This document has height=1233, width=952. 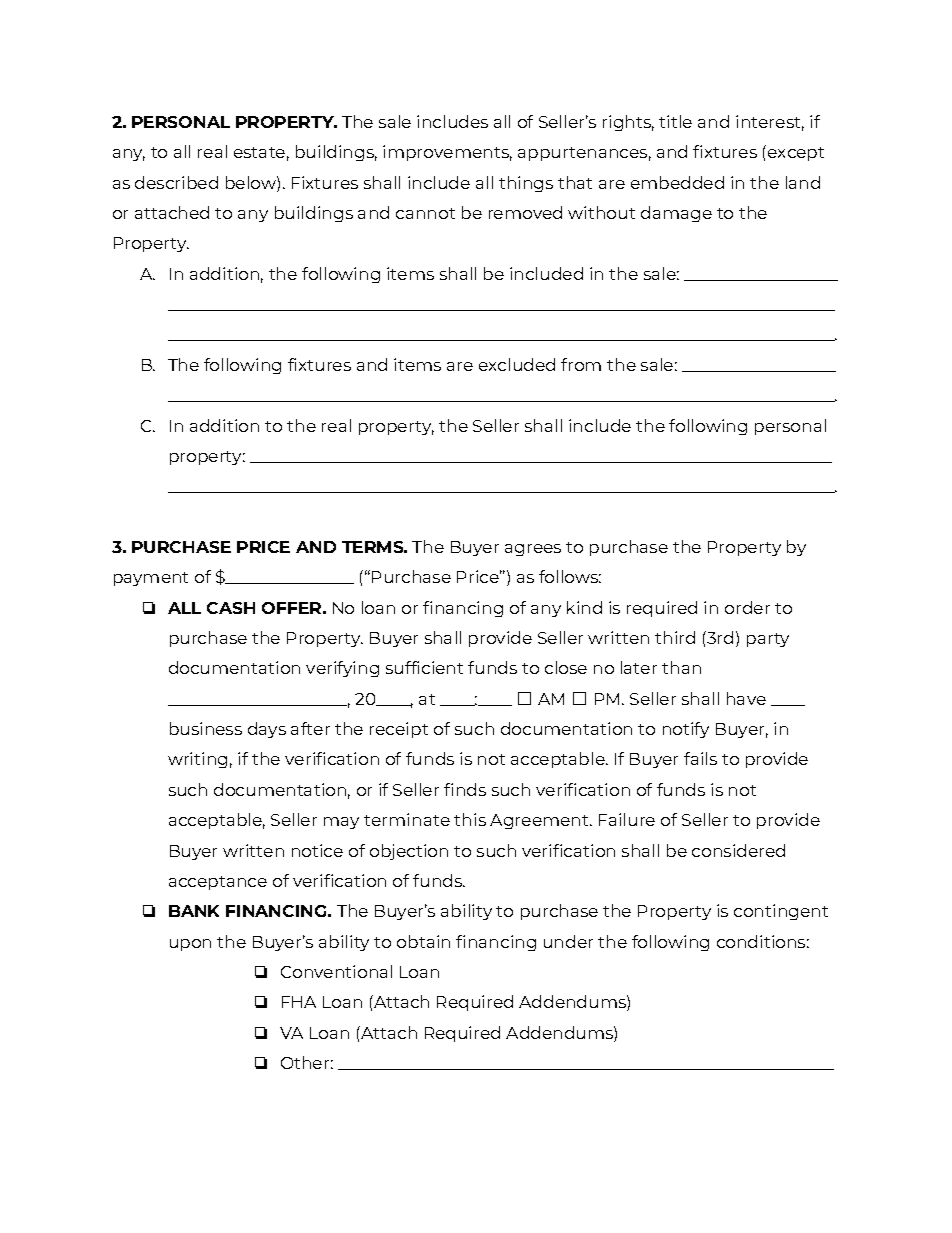 I want to click on payment, so click(x=151, y=579).
